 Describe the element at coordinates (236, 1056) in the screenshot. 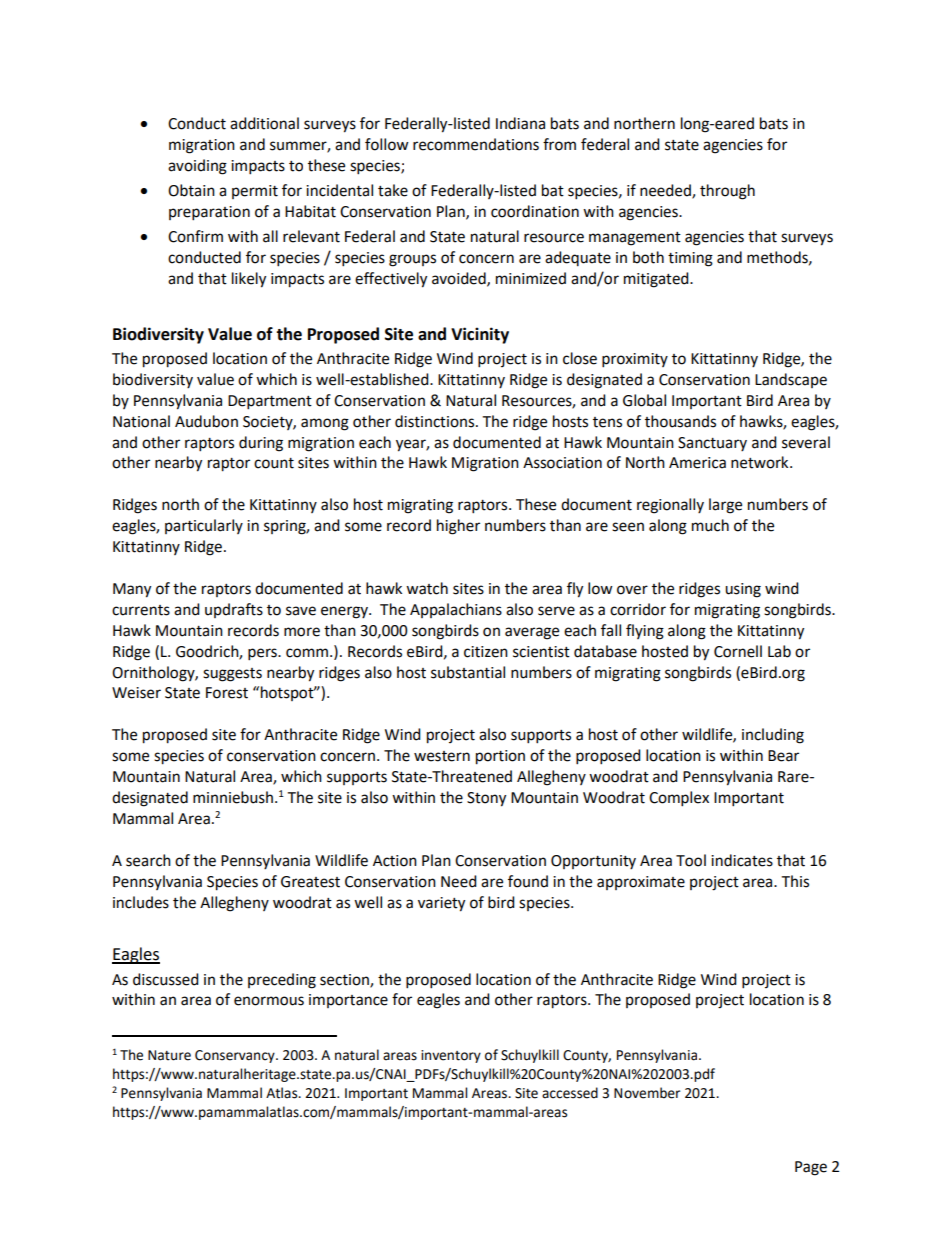

I see `Conservancy` at that location.
